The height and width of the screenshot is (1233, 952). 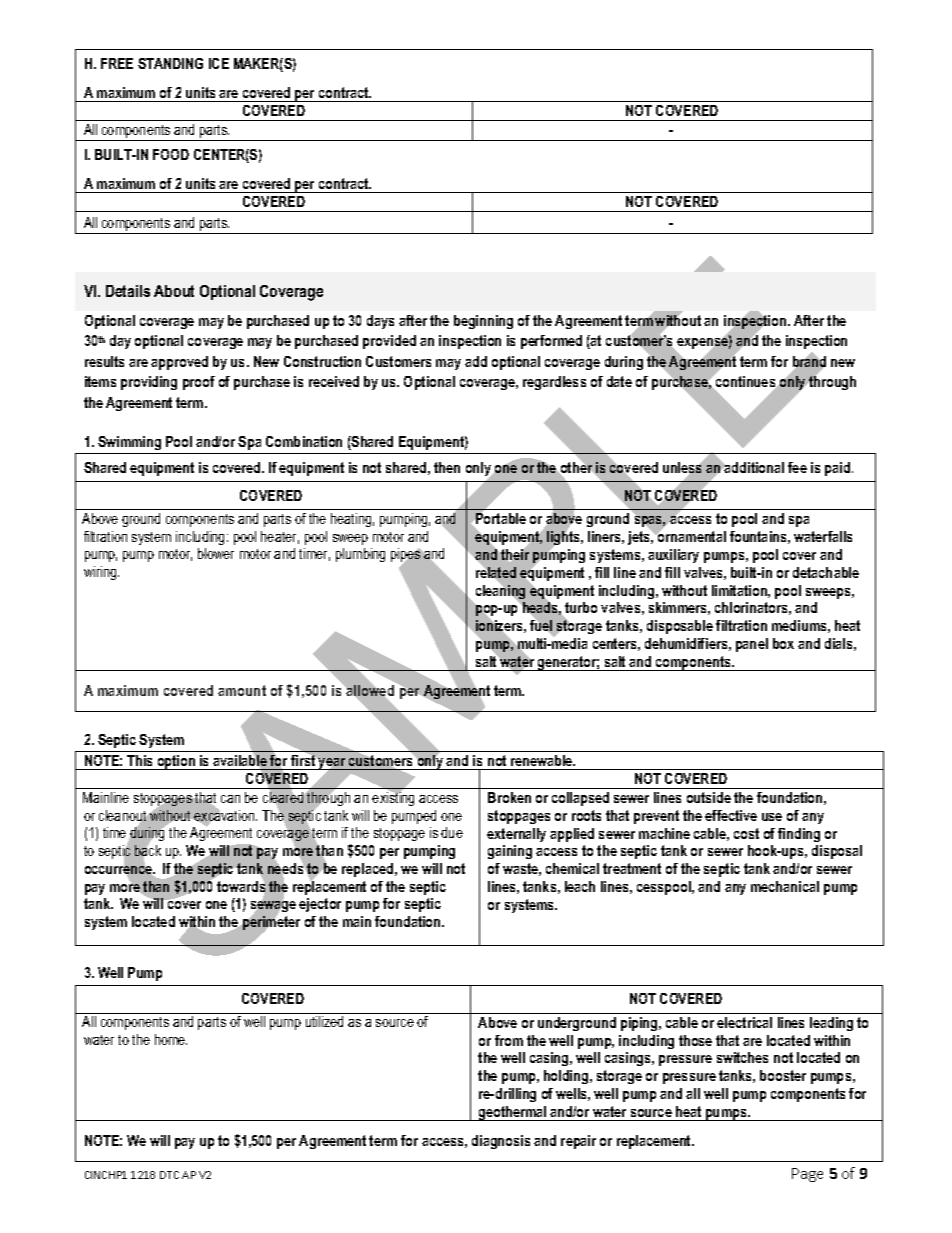 I want to click on booster, so click(x=783, y=1075).
